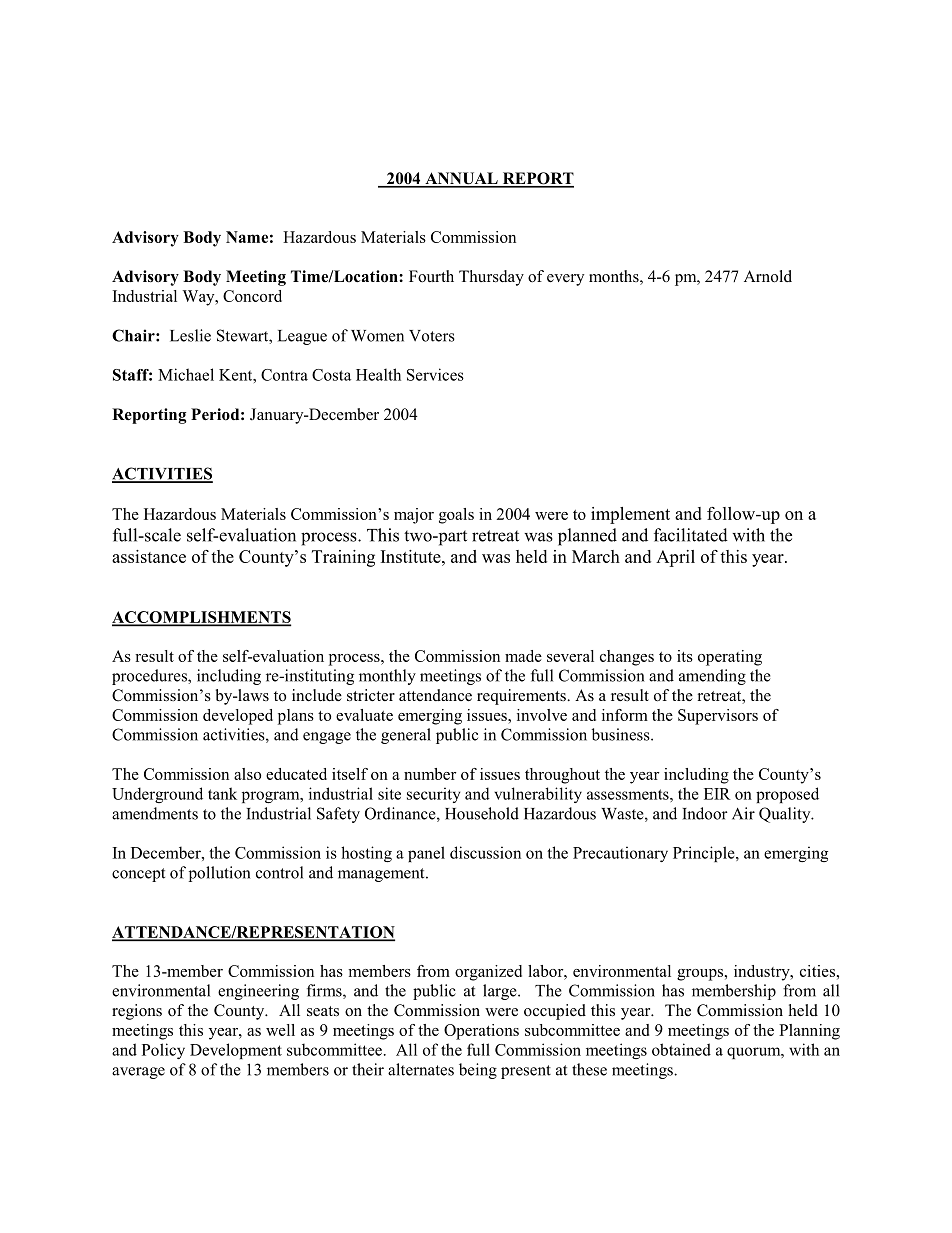 The width and height of the screenshot is (952, 1233). I want to click on number, so click(430, 774).
